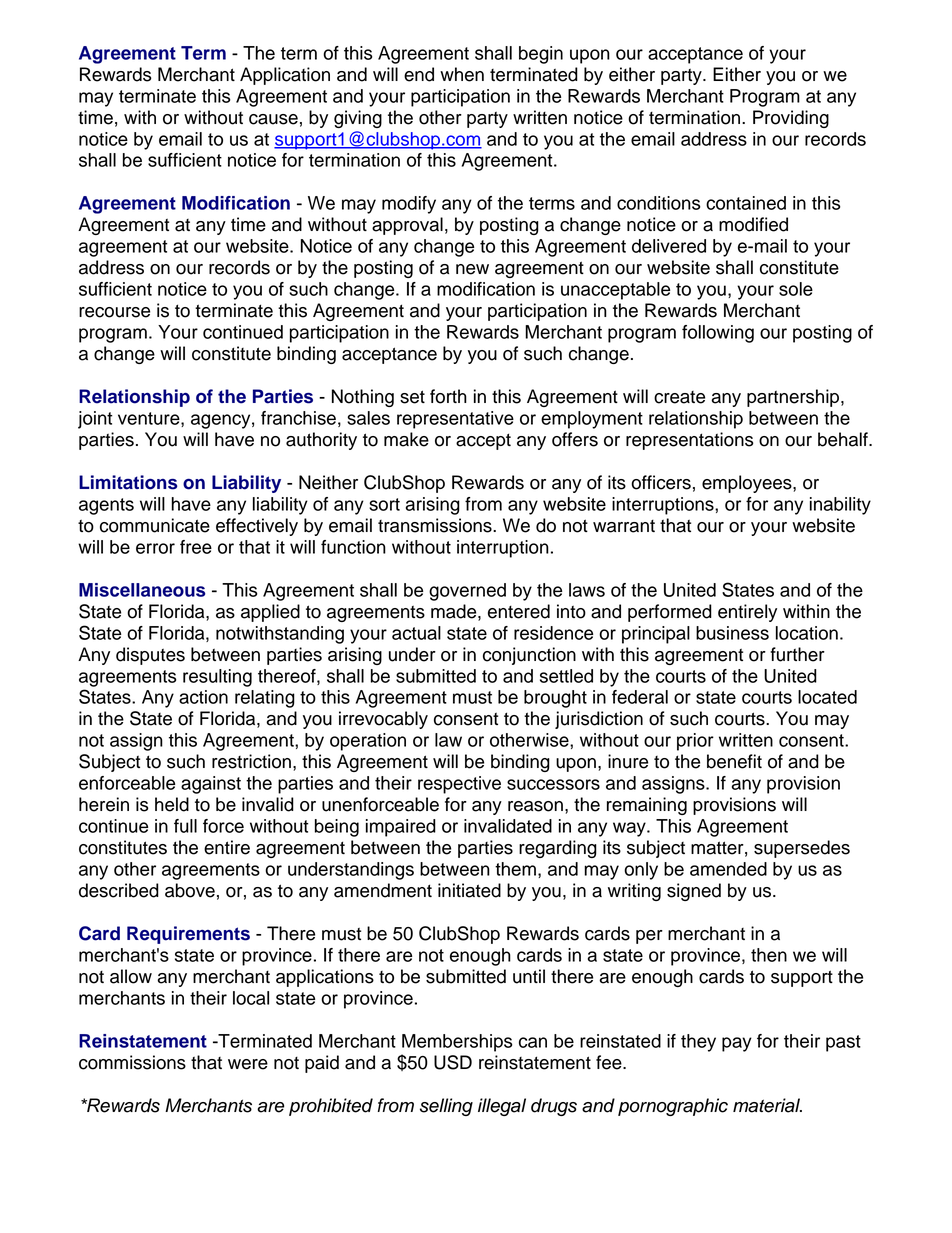  Describe the element at coordinates (142, 590) in the document. I see `Miscellaneous` at that location.
